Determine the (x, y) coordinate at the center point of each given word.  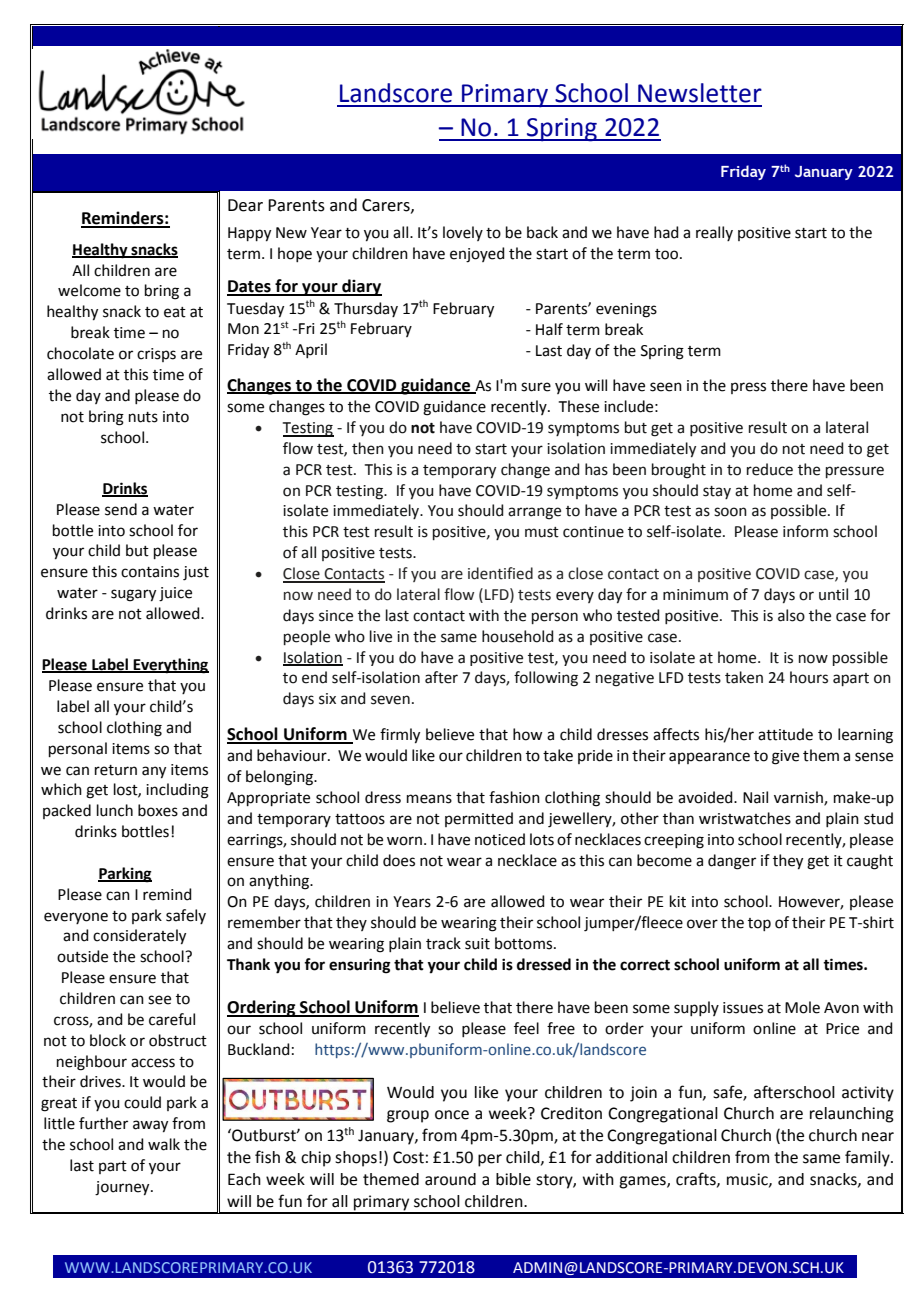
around (450, 1179)
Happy (249, 234)
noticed (500, 839)
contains (150, 572)
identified (500, 573)
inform (805, 531)
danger (732, 862)
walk (164, 1144)
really (714, 233)
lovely (463, 233)
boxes (158, 810)
